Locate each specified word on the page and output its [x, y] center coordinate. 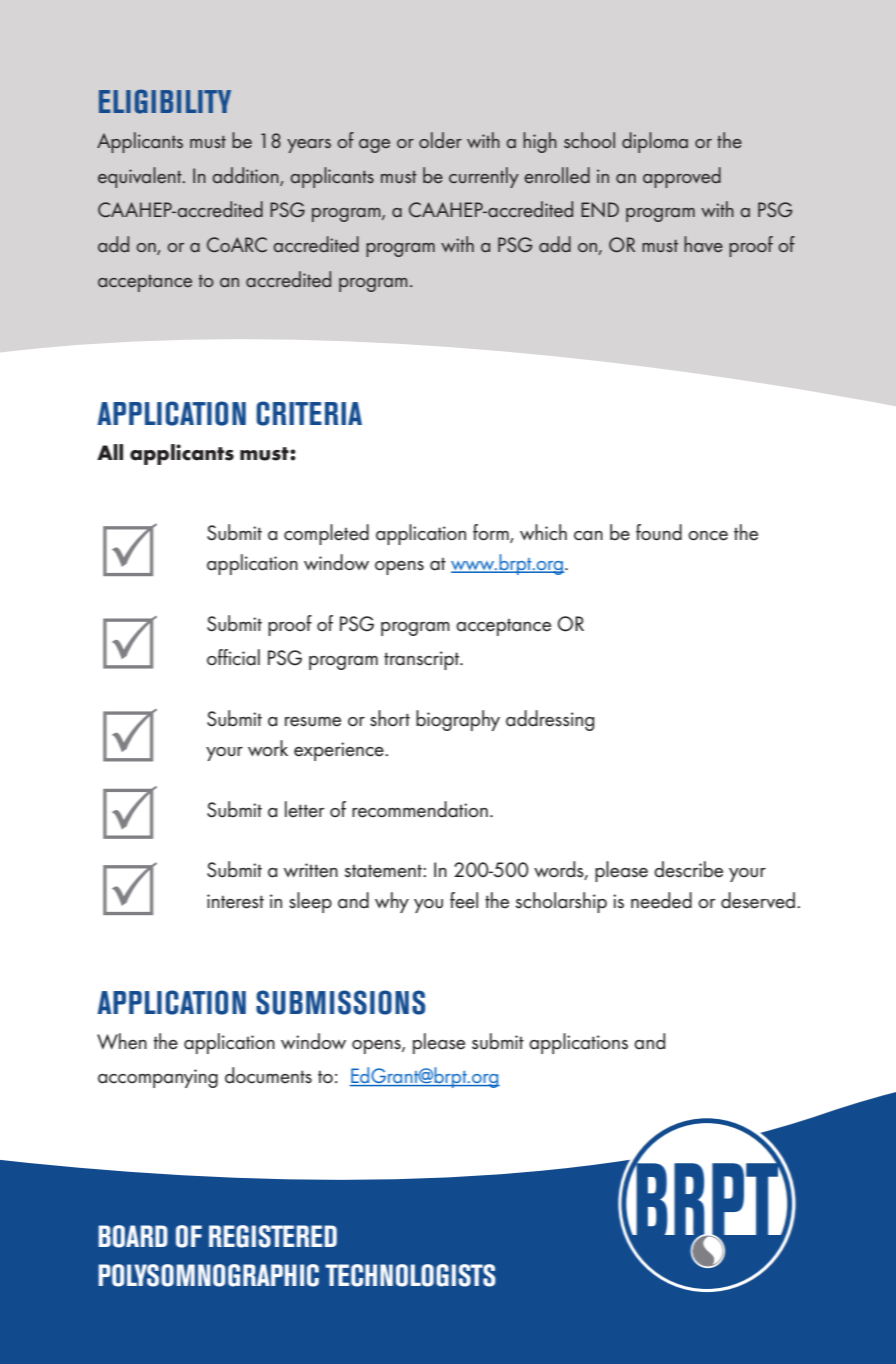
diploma [655, 142]
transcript [423, 660]
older [440, 140]
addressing [550, 720]
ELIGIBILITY [165, 101]
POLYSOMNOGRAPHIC [209, 1275]
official [233, 657]
